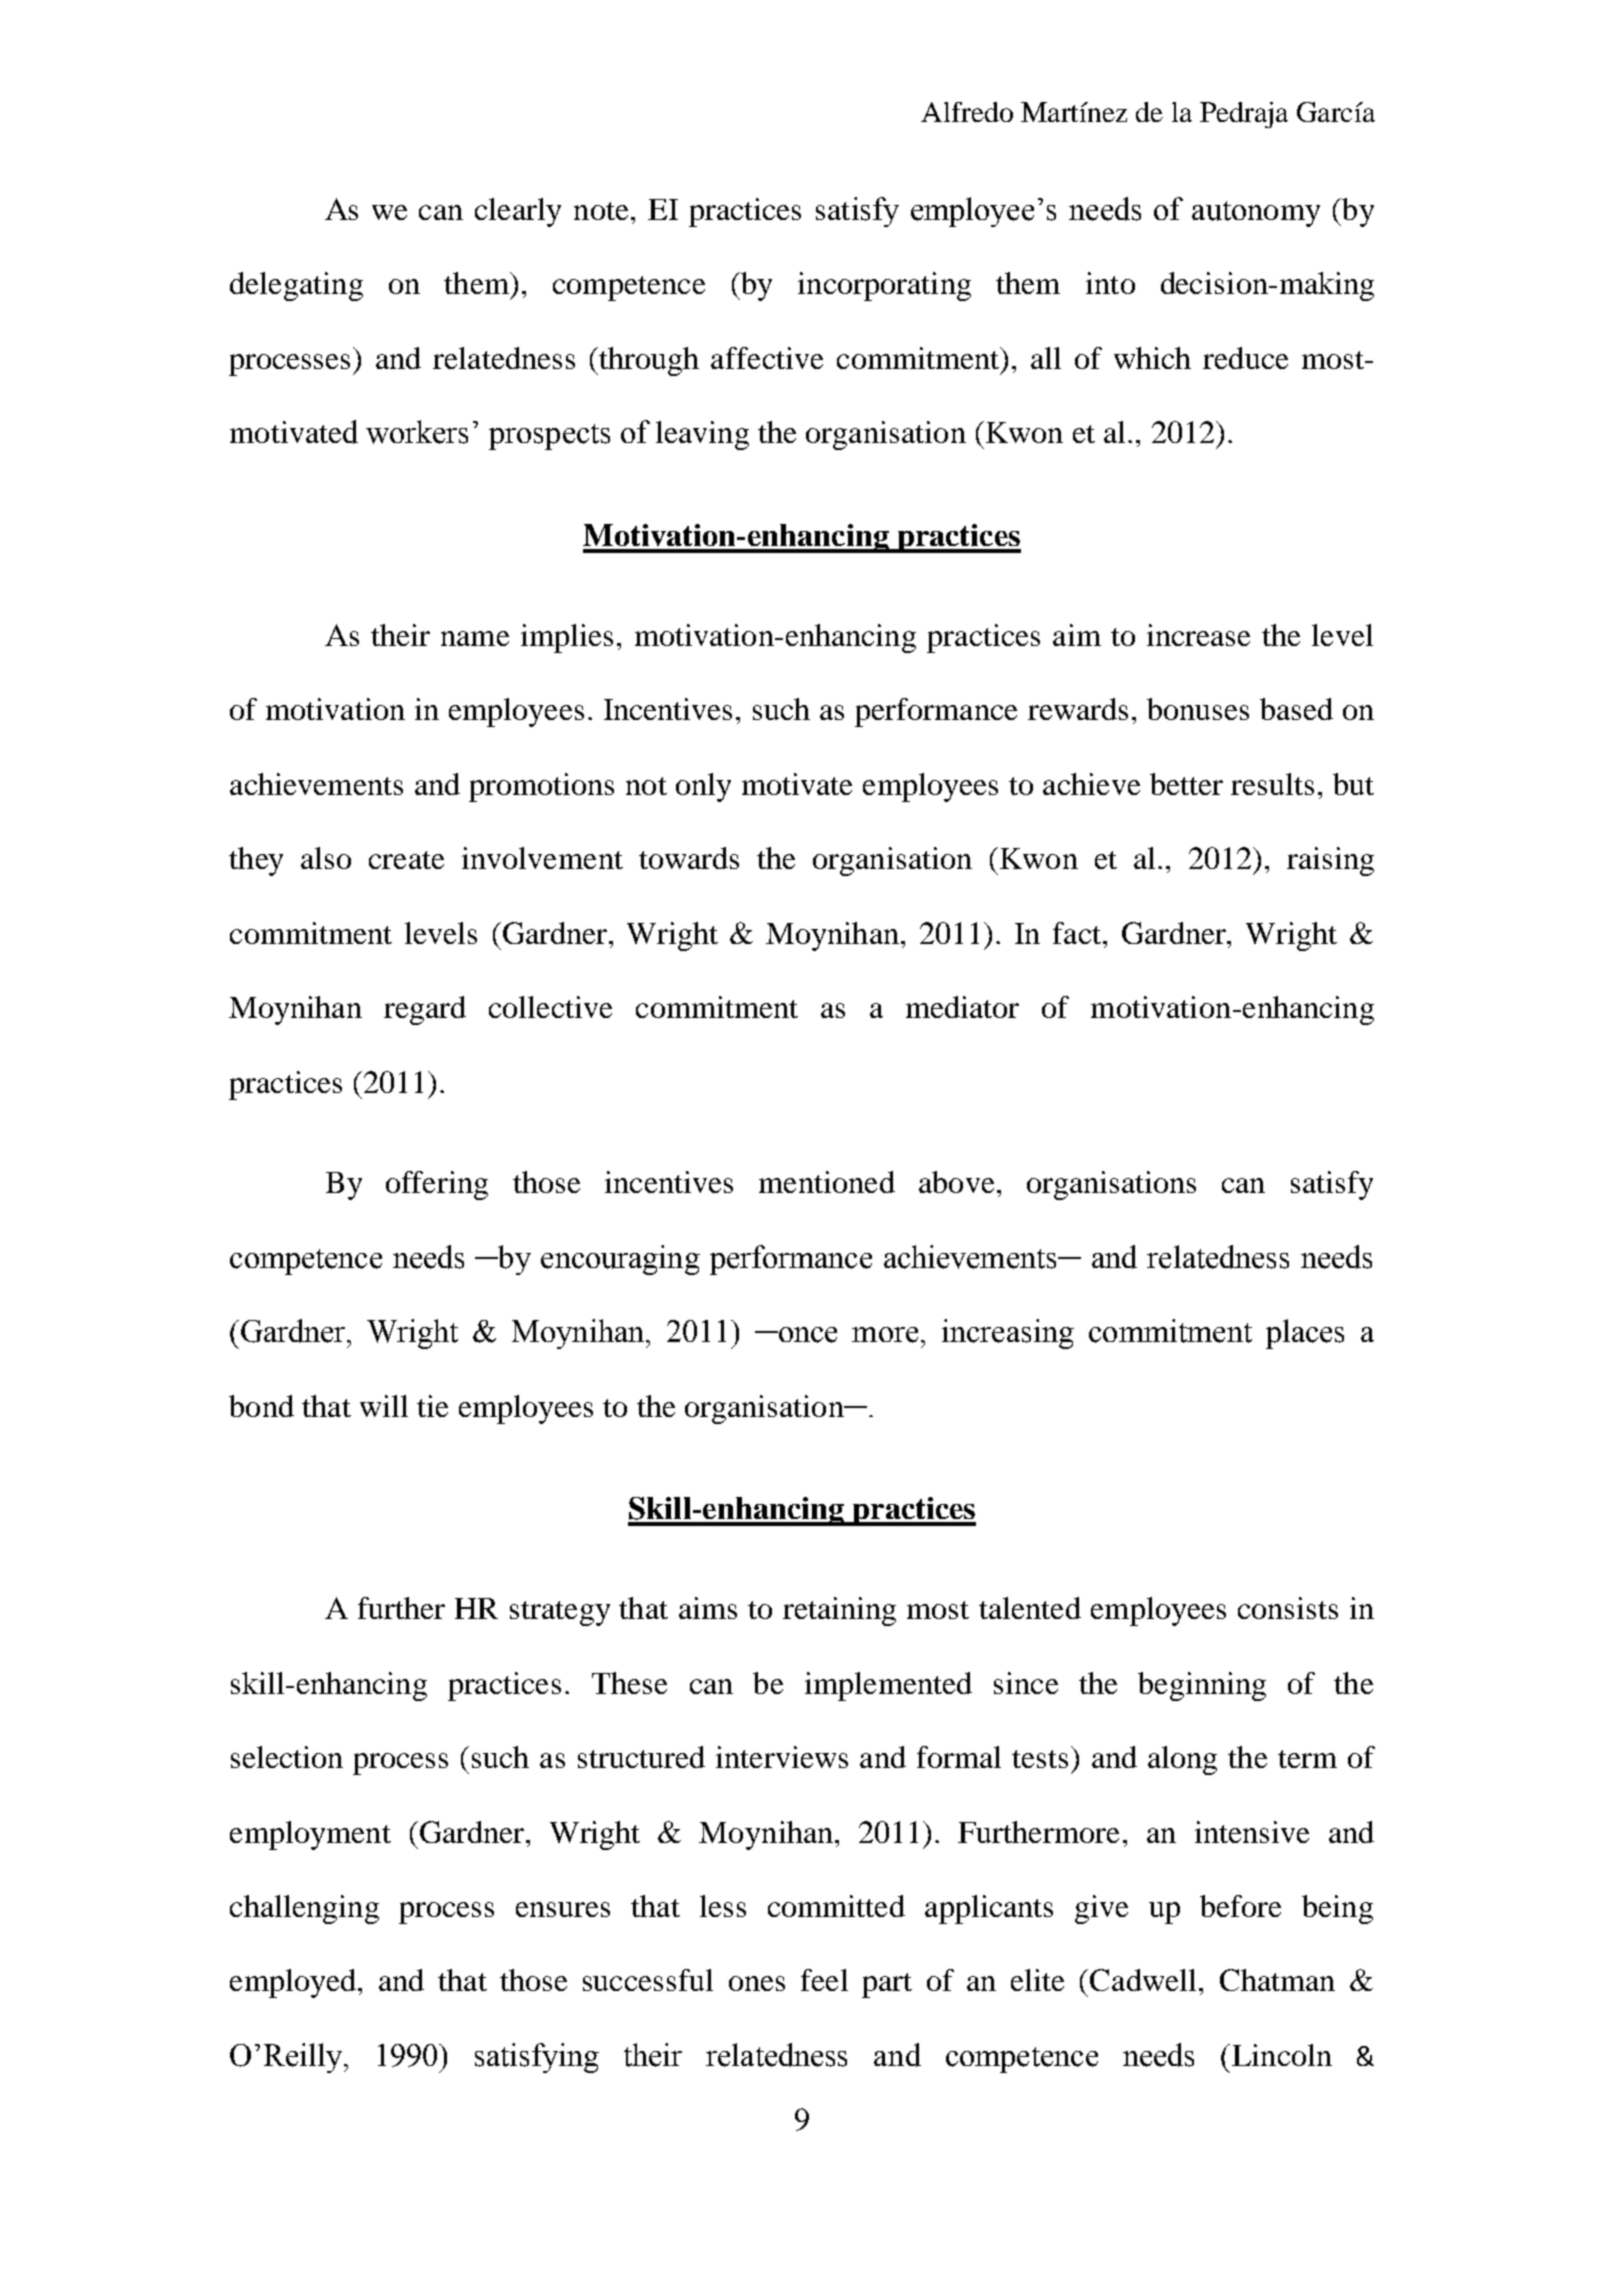 The height and width of the screenshot is (2269, 1604). I want to click on retaining, so click(839, 1611).
